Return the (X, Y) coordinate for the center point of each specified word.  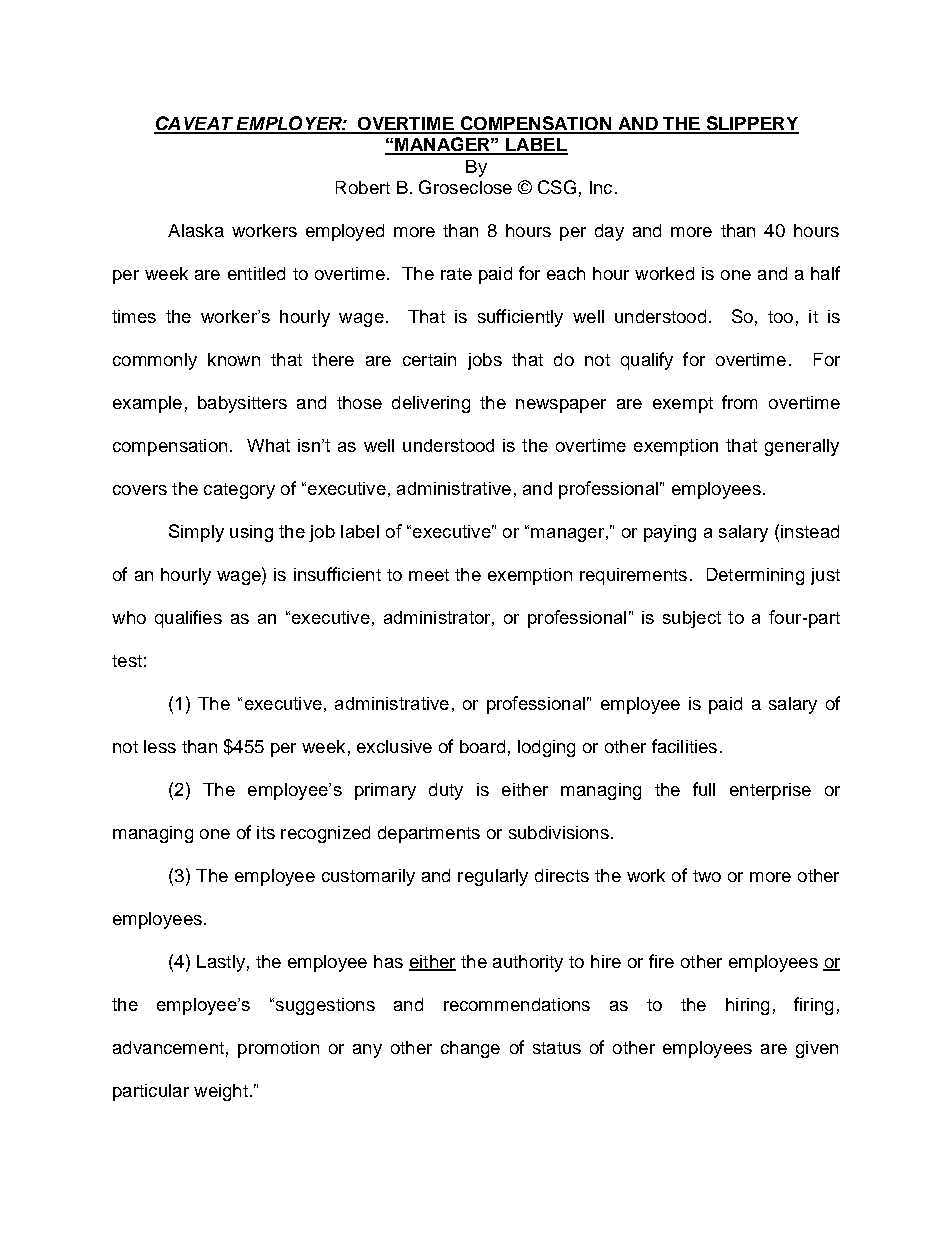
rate (456, 274)
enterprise (770, 791)
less (160, 746)
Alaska (196, 230)
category (239, 491)
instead (810, 531)
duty (446, 791)
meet (429, 575)
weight (221, 1092)
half (825, 273)
